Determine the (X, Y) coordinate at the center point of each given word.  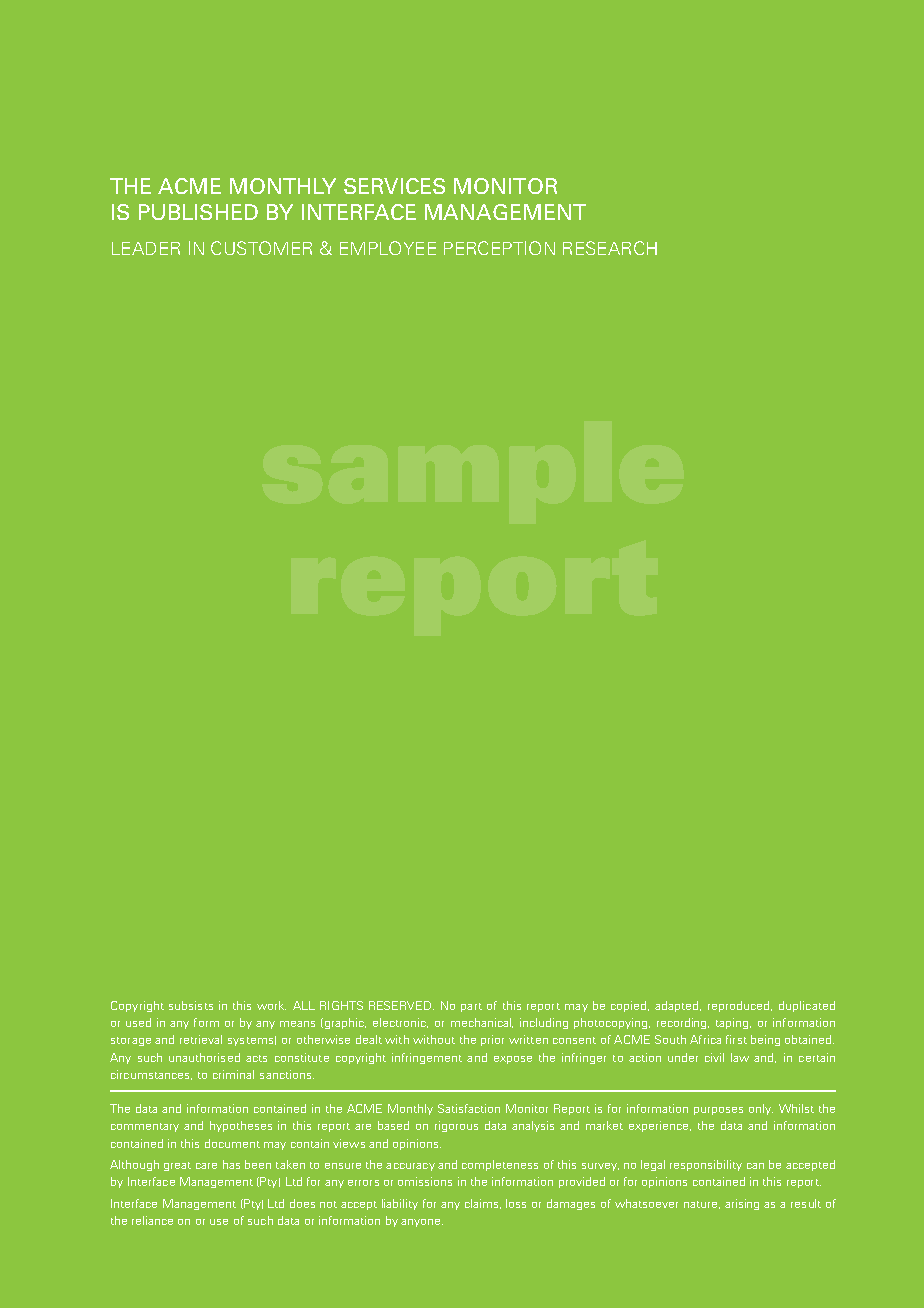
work (271, 1005)
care (206, 1166)
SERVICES (394, 186)
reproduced (740, 1006)
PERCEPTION (499, 248)
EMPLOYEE (388, 248)
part (471, 1007)
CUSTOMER (261, 248)
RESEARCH (610, 248)
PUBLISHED (198, 212)
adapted (678, 1006)
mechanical (482, 1023)
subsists (191, 1005)
